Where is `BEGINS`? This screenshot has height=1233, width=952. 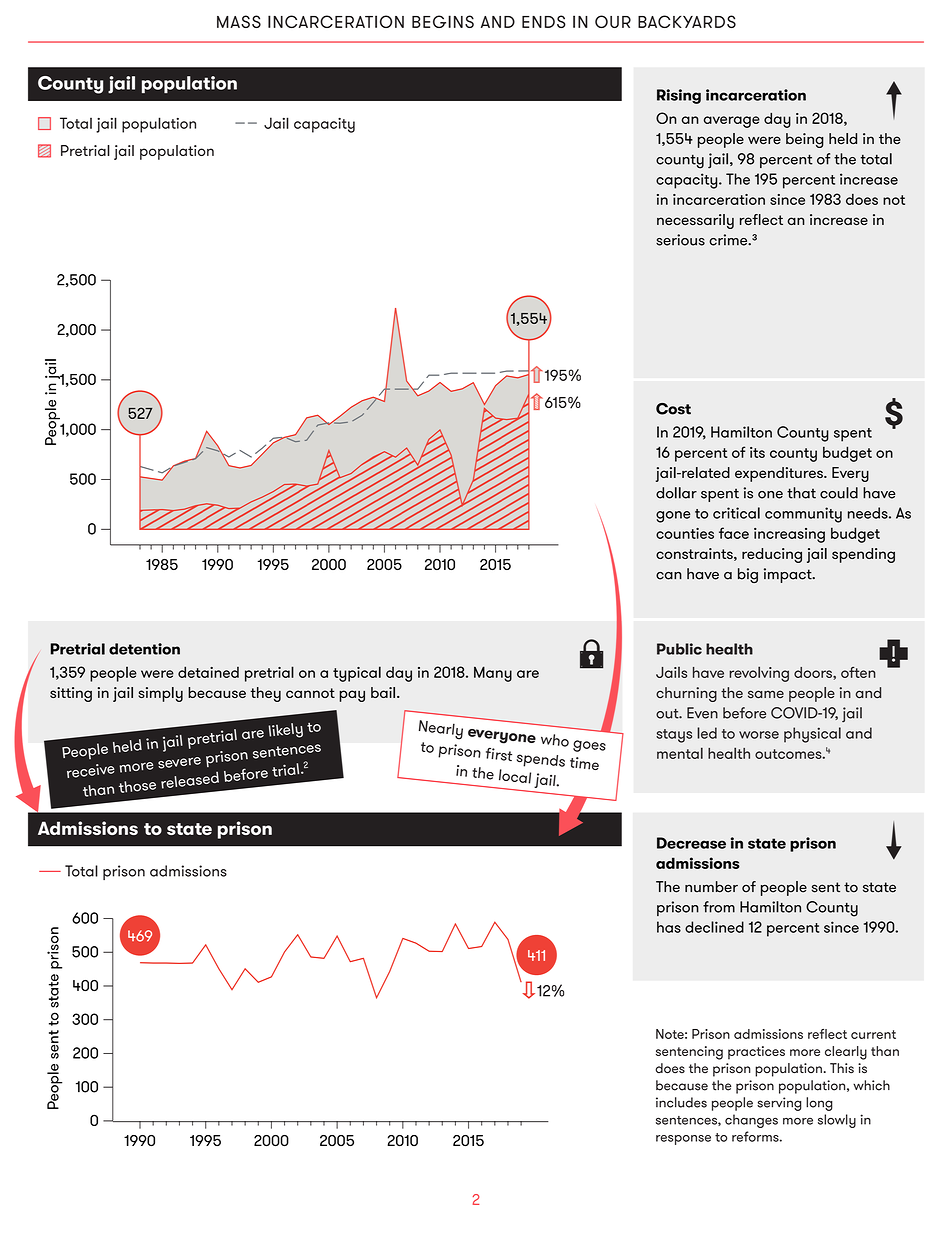
BEGINS is located at coordinates (443, 21).
